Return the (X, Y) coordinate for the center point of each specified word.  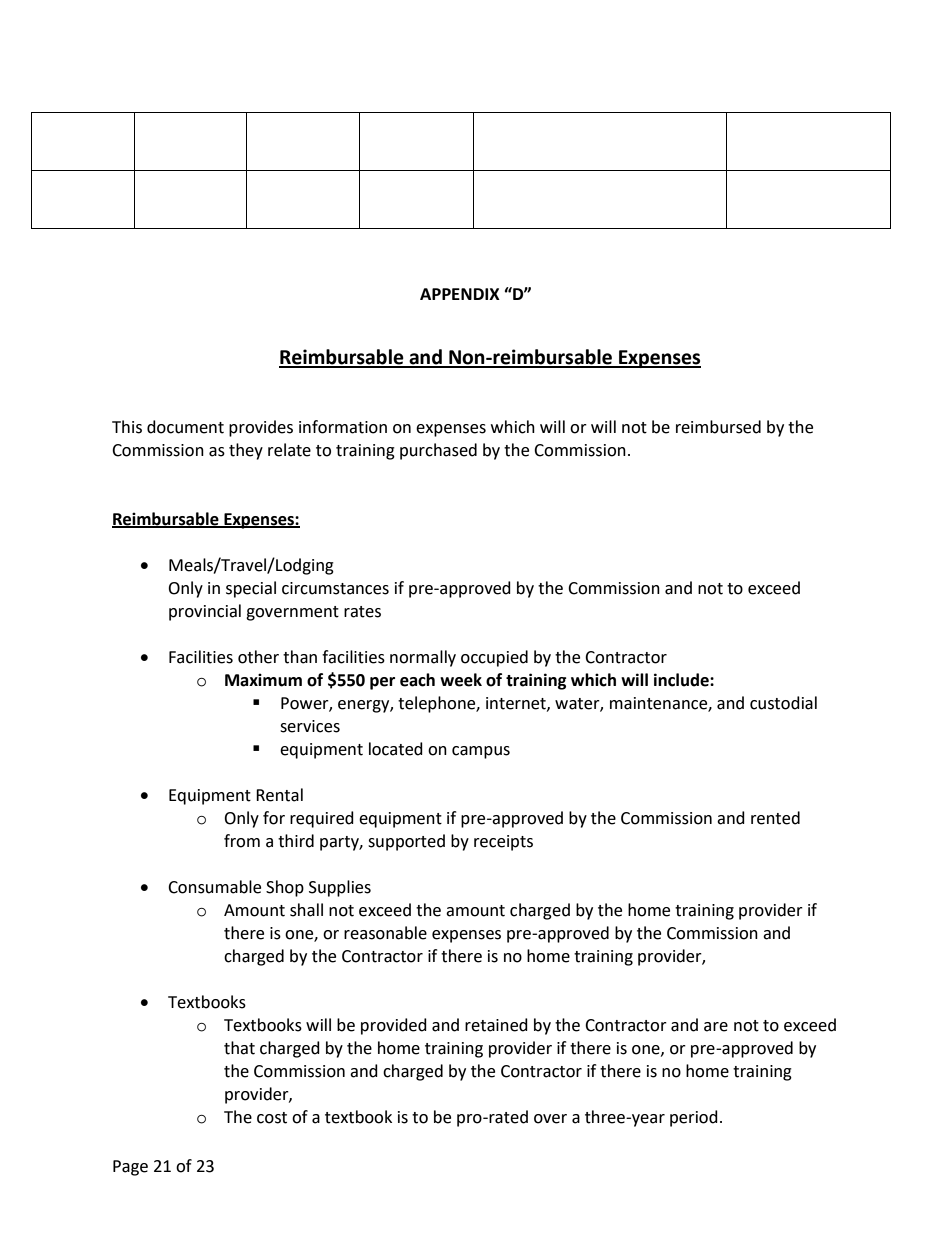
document (185, 427)
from (242, 841)
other (258, 657)
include (682, 680)
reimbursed (718, 427)
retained (496, 1025)
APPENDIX (460, 294)
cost (272, 1118)
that (239, 1048)
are (716, 1027)
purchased (438, 451)
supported (406, 842)
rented (775, 818)
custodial (783, 703)
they (246, 451)
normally (423, 658)
